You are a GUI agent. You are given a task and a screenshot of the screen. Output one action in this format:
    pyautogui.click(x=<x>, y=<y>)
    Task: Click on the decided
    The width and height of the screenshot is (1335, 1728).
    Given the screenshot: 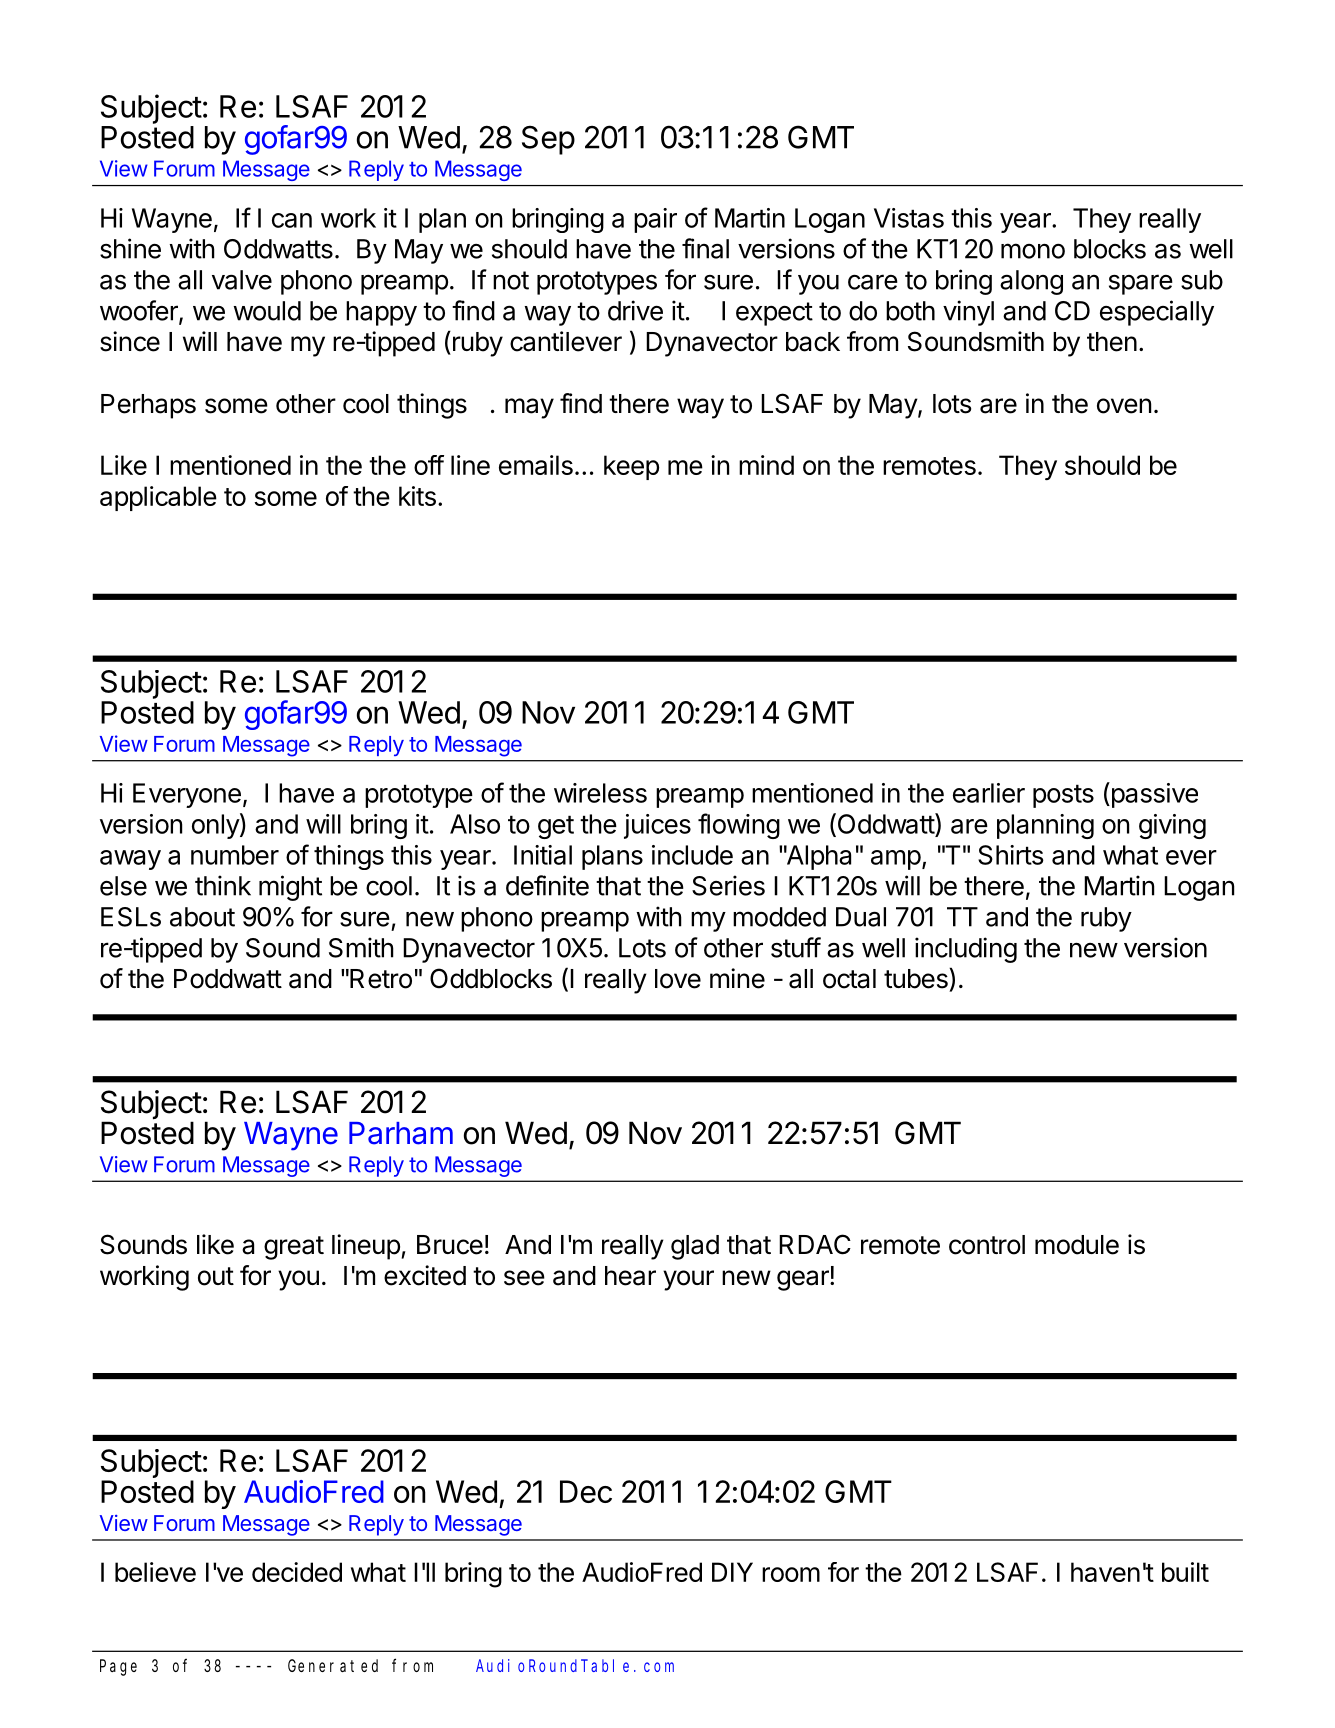 What is the action you would take?
    pyautogui.click(x=297, y=1572)
